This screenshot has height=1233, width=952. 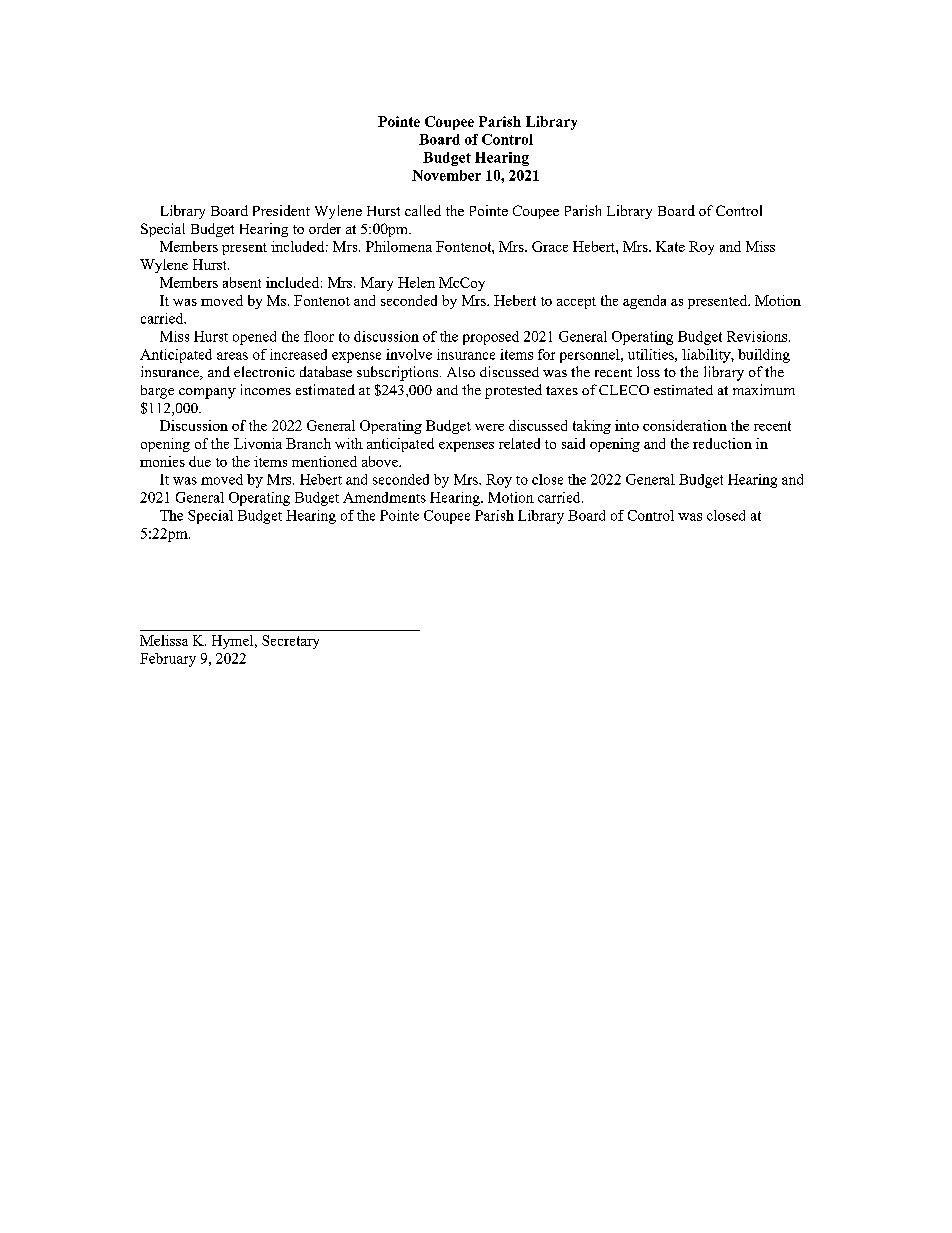 What do you see at coordinates (722, 443) in the screenshot?
I see `reduction` at bounding box center [722, 443].
